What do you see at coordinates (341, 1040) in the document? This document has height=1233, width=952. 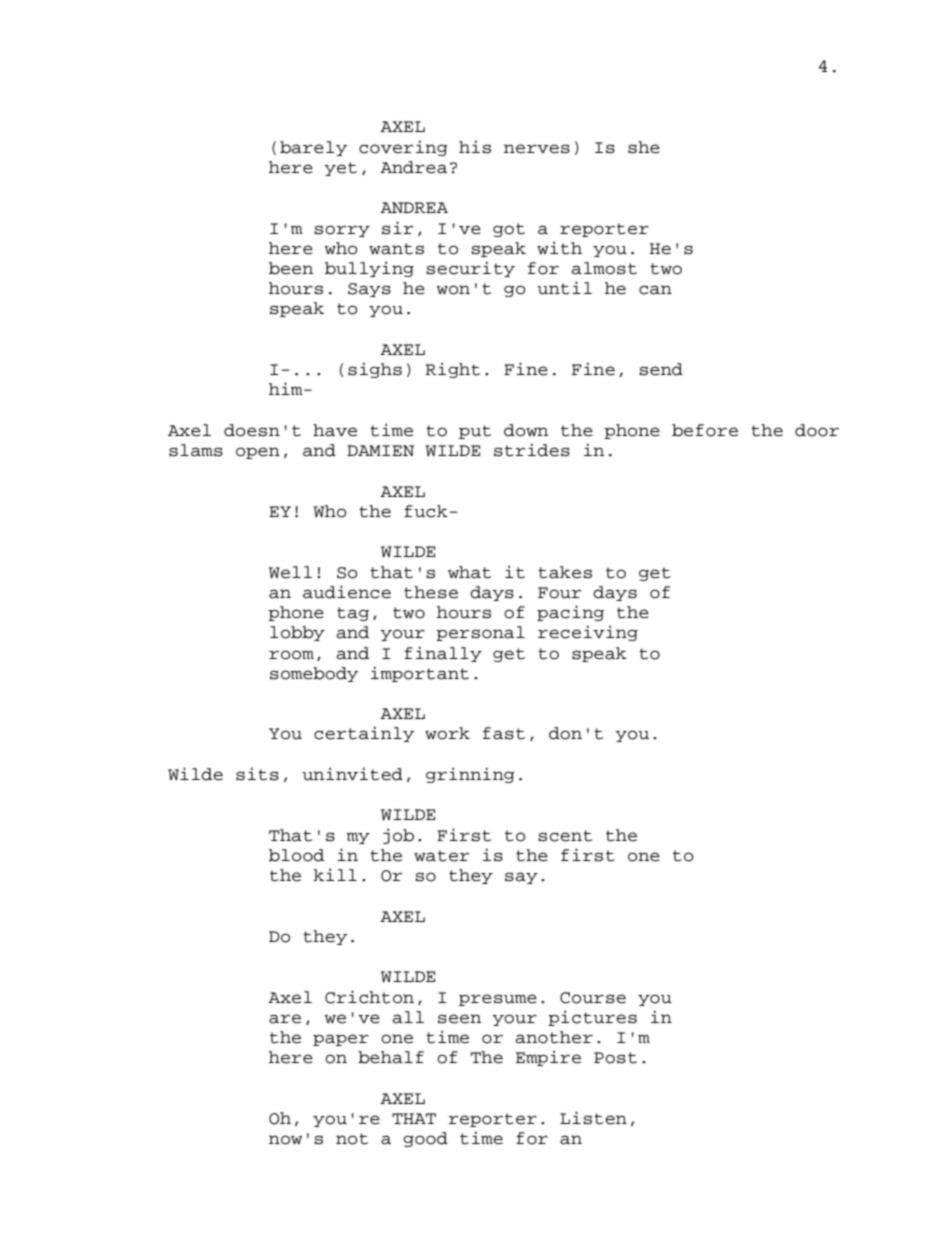 I see `paper` at bounding box center [341, 1040].
